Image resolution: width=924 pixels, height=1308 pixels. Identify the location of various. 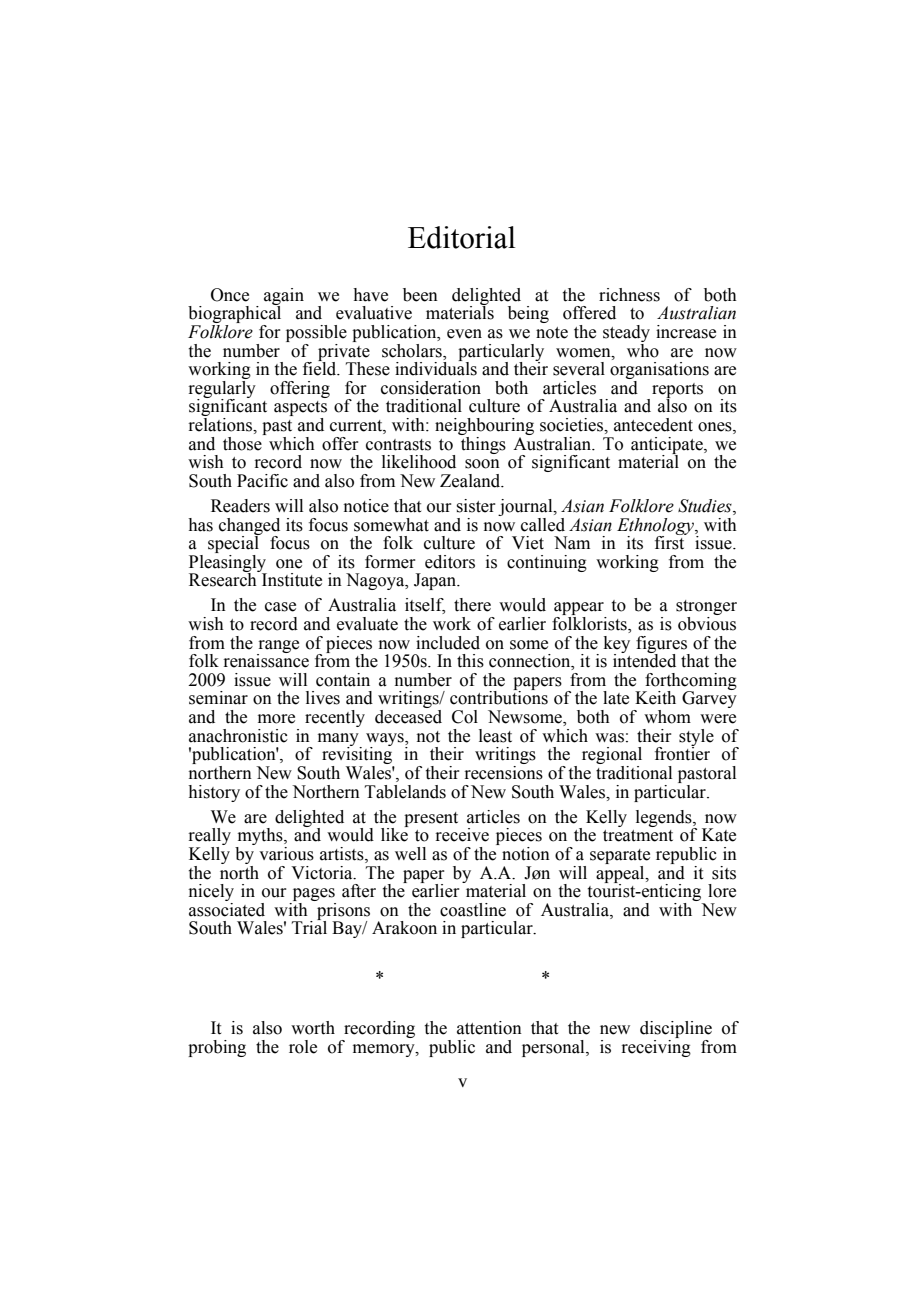
(286, 854).
